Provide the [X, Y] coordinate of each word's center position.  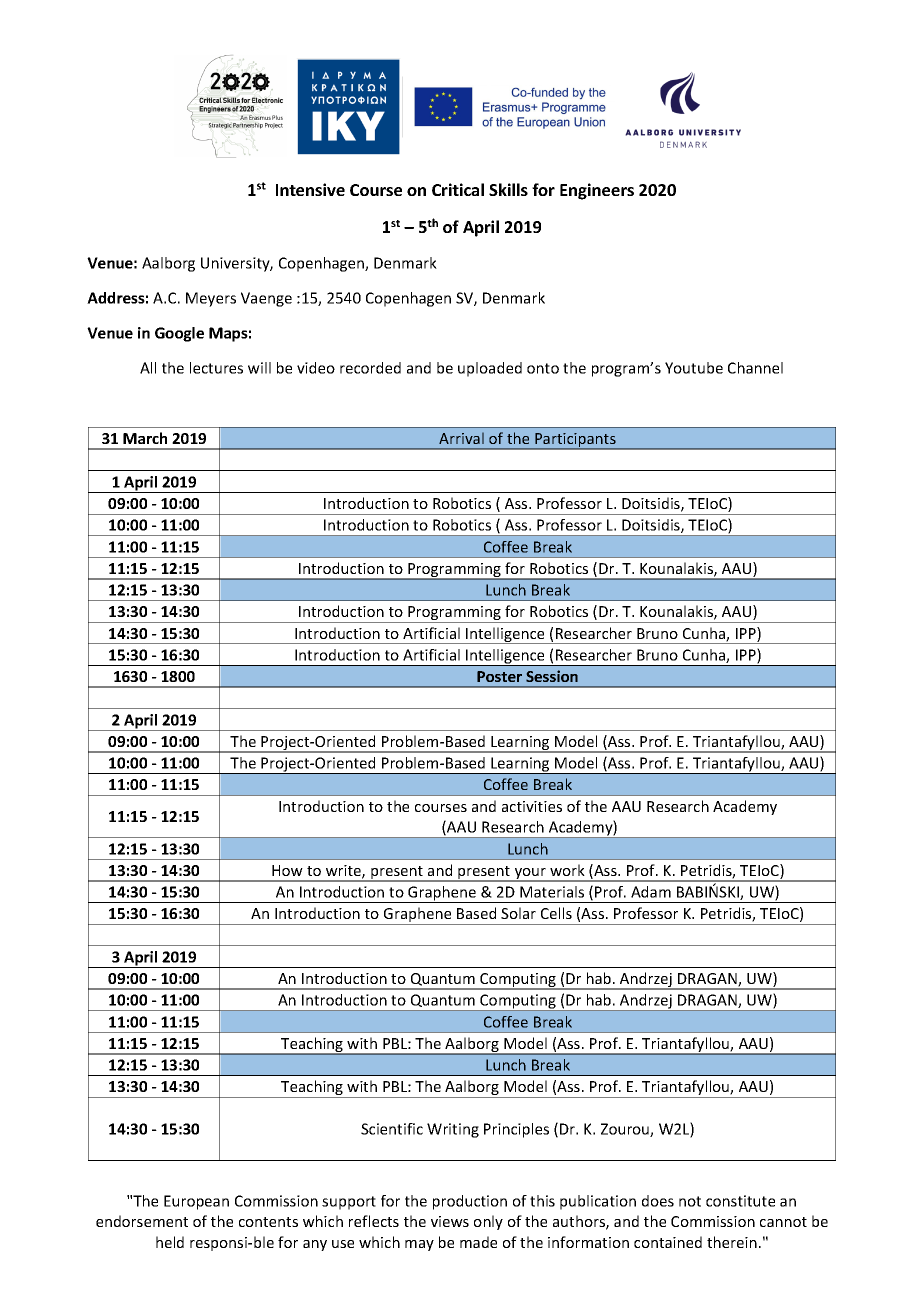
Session [552, 676]
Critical [458, 189]
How [287, 870]
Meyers [211, 299]
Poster [499, 676]
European [196, 1202]
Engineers [597, 191]
